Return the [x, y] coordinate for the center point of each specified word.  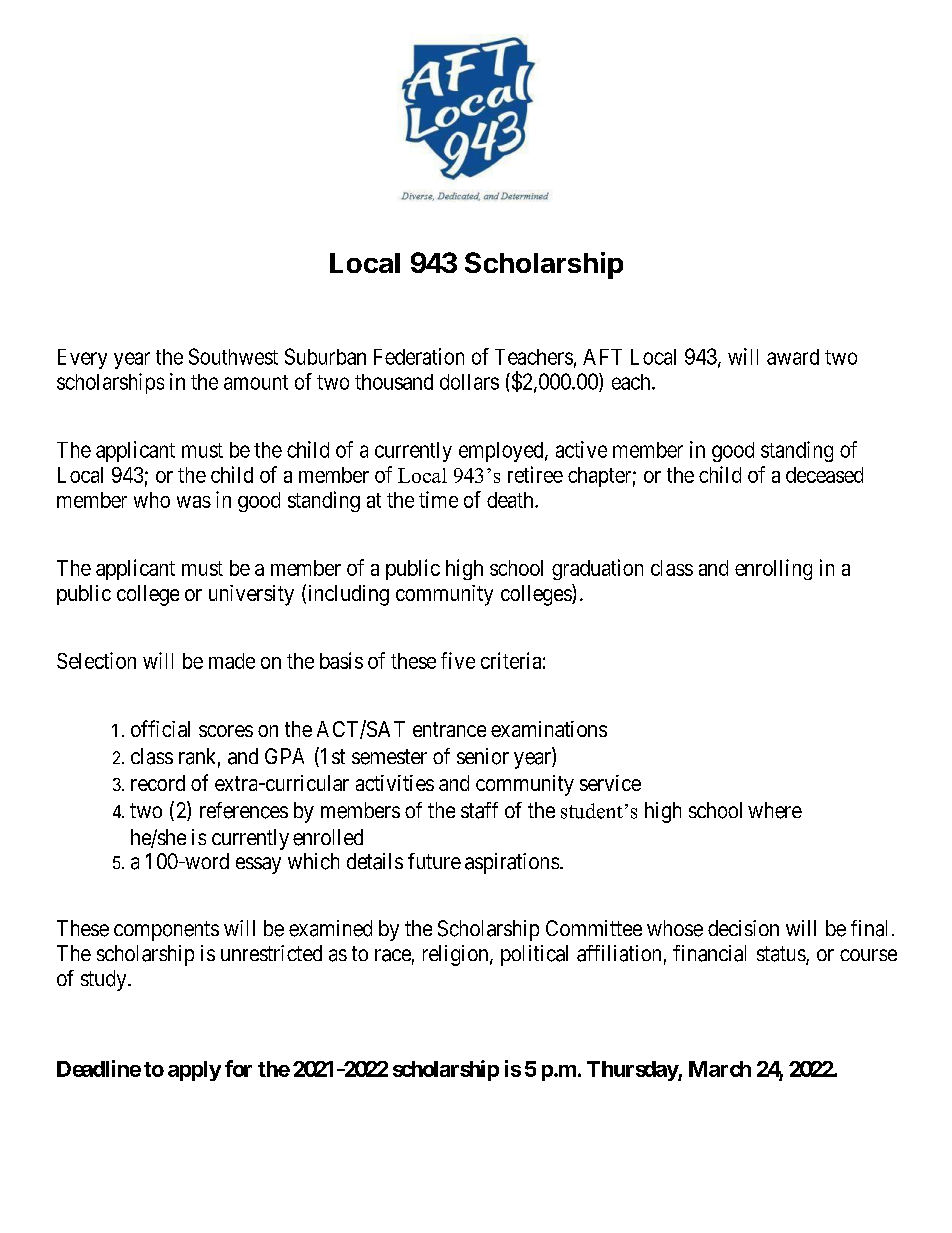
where [775, 810]
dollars [469, 382]
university [251, 595]
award [793, 357]
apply [194, 1071]
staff [479, 810]
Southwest [233, 356]
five [458, 660]
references [244, 810]
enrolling [773, 569]
